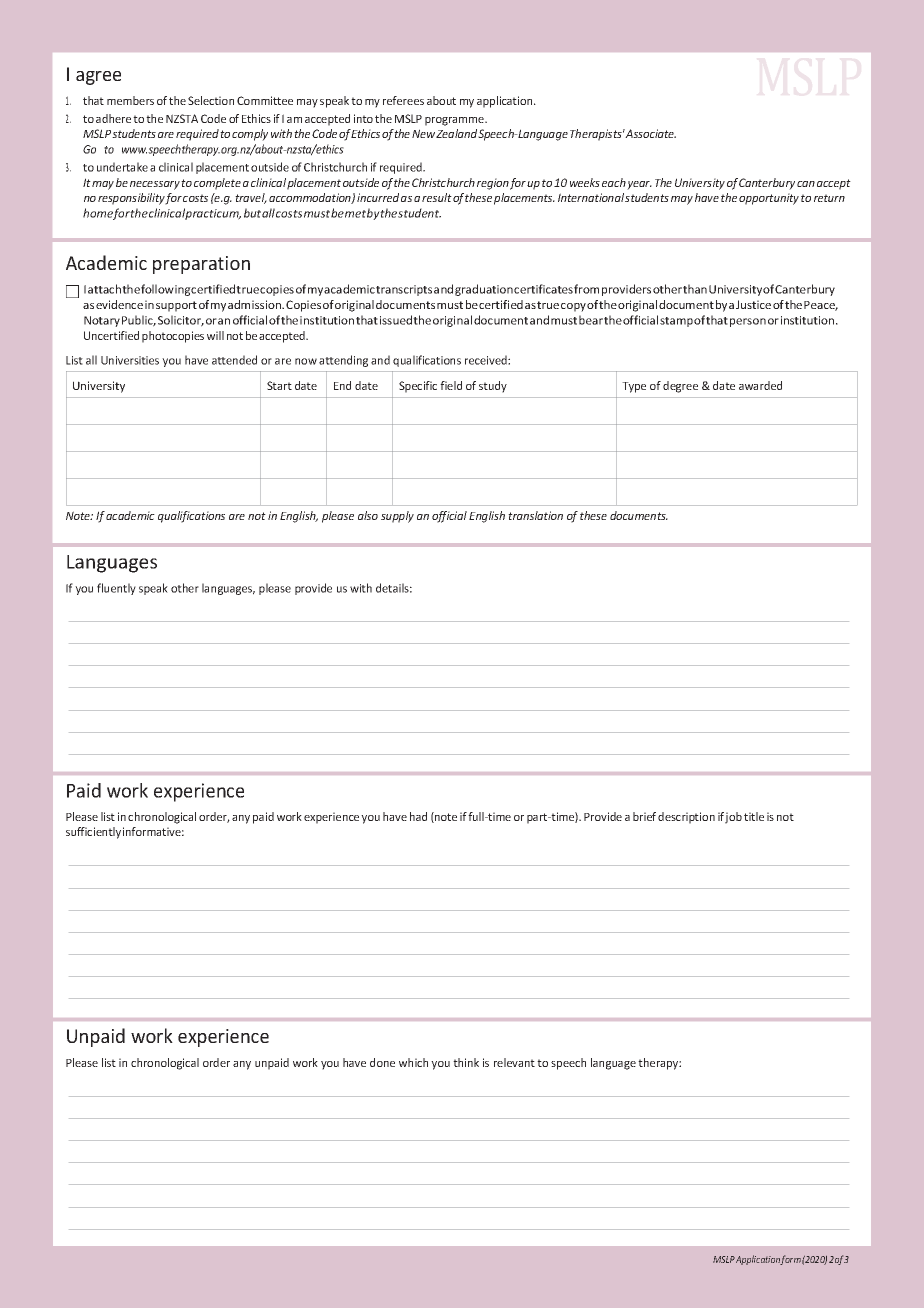 This screenshot has width=924, height=1308. I want to click on done, so click(382, 1062).
